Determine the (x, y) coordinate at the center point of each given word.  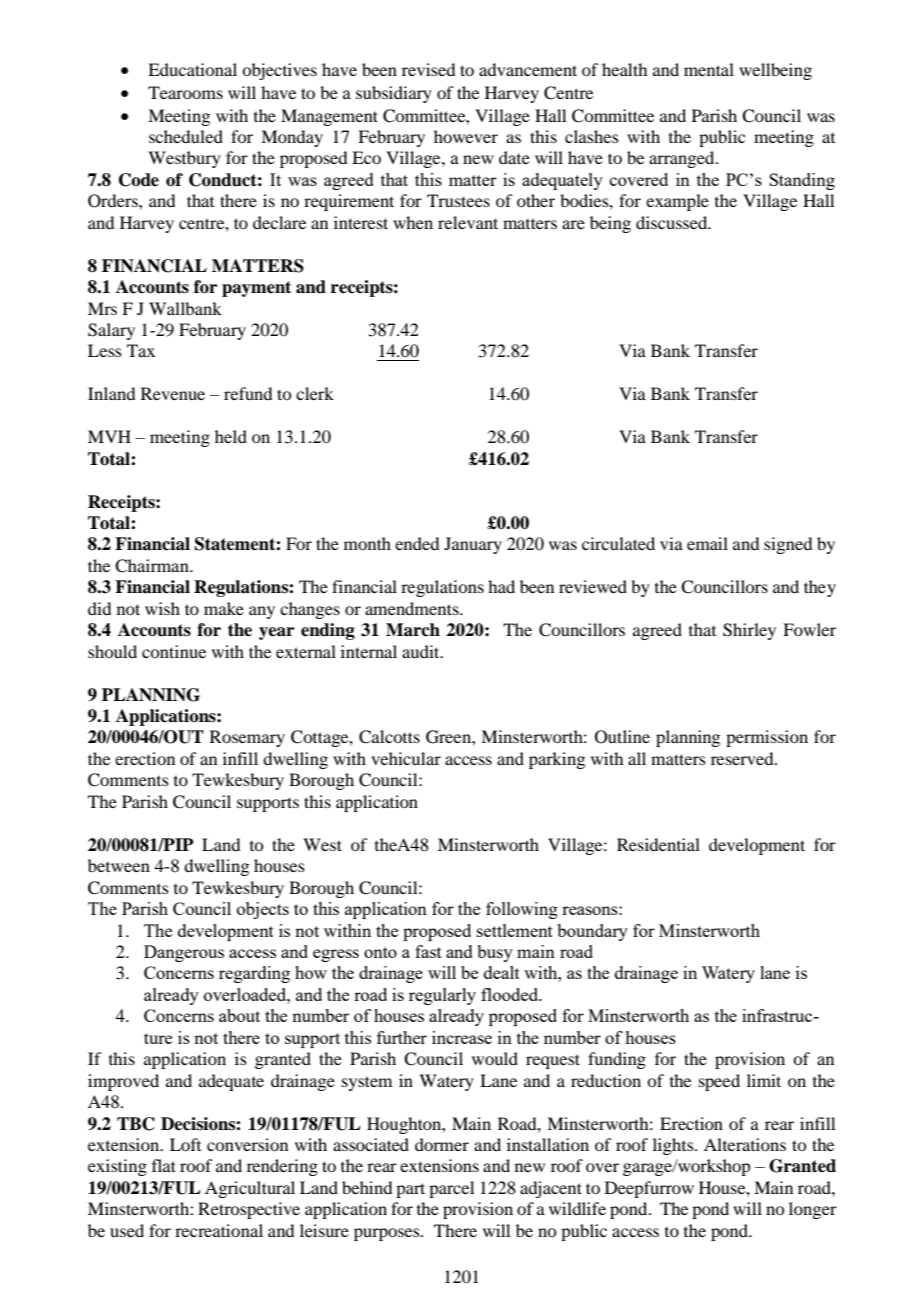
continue (174, 651)
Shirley (749, 631)
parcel (451, 1189)
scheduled (186, 136)
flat (164, 1165)
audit (422, 651)
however (466, 136)
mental (709, 69)
